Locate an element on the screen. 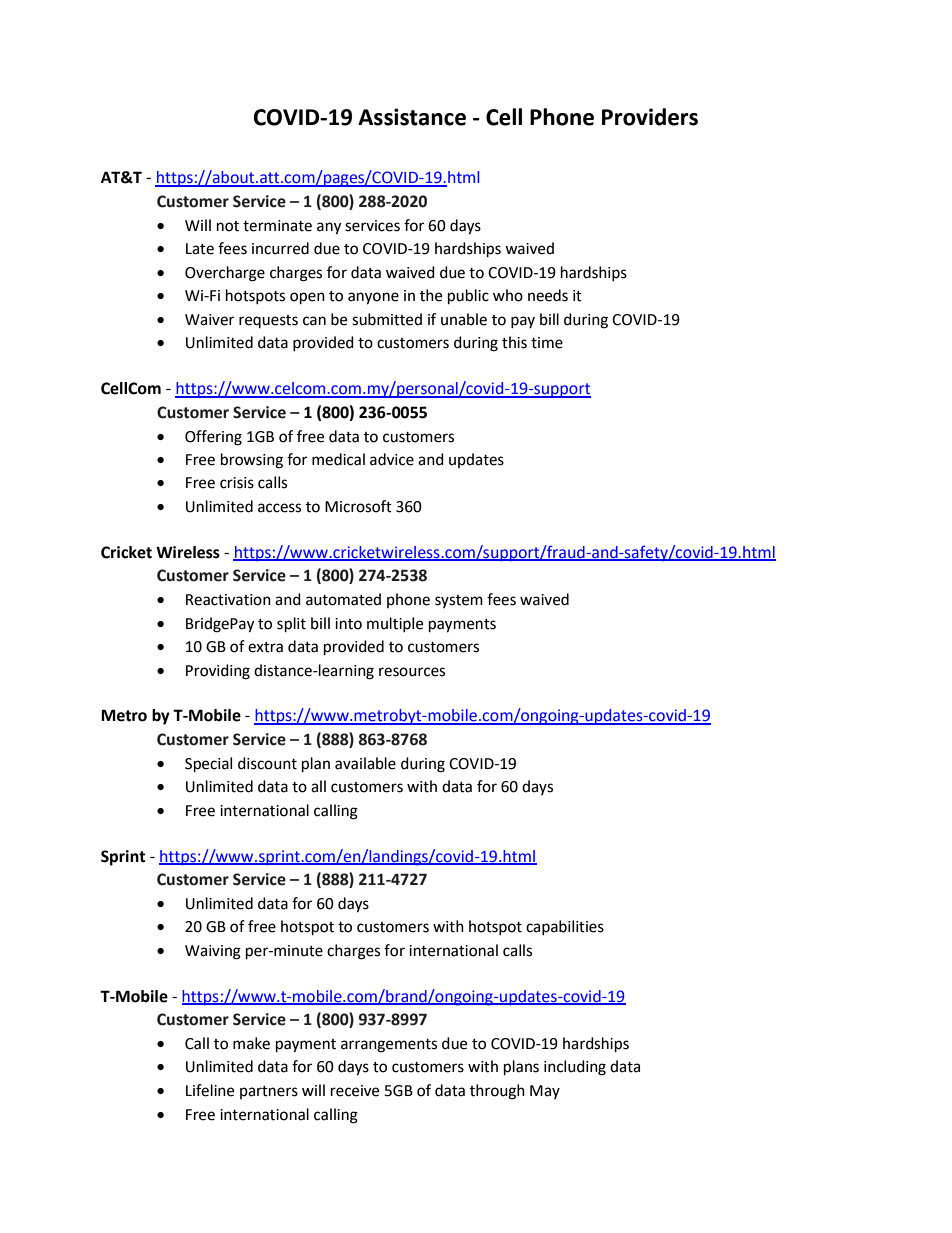  discount is located at coordinates (267, 763).
